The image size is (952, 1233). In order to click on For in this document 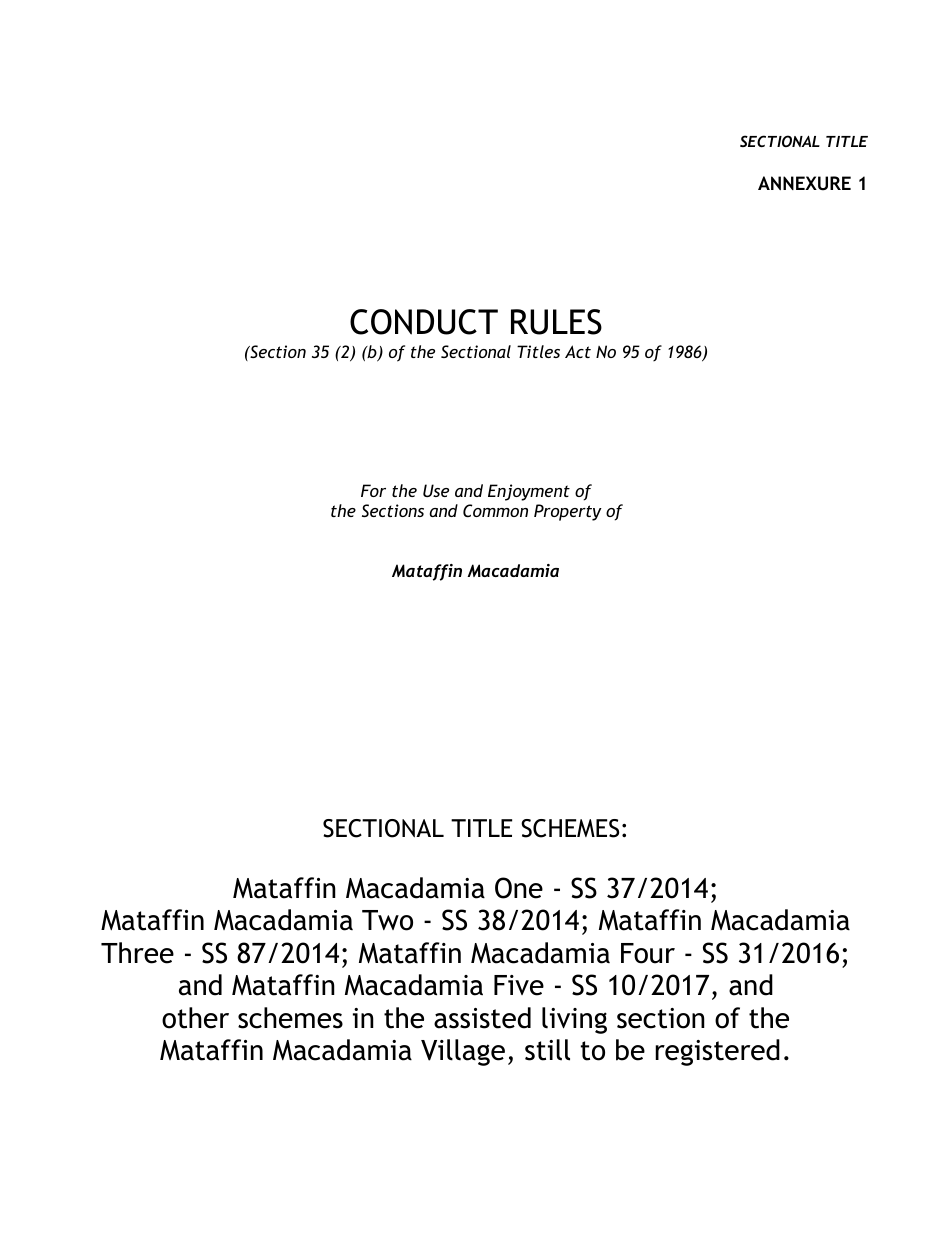, I will do `click(373, 490)`.
